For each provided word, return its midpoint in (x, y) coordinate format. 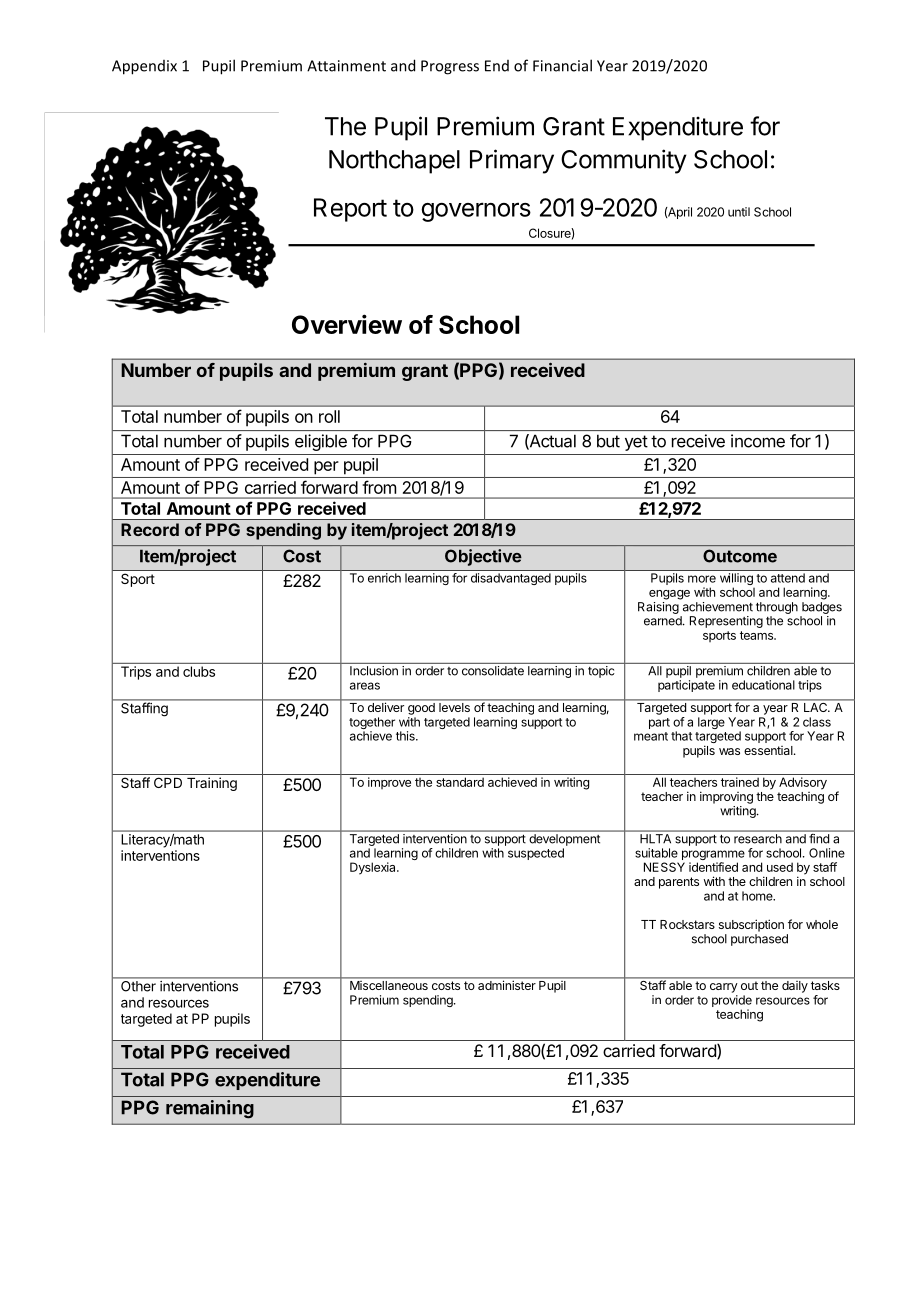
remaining (210, 1109)
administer (507, 985)
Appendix (144, 67)
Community (624, 161)
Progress (450, 67)
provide (732, 1001)
